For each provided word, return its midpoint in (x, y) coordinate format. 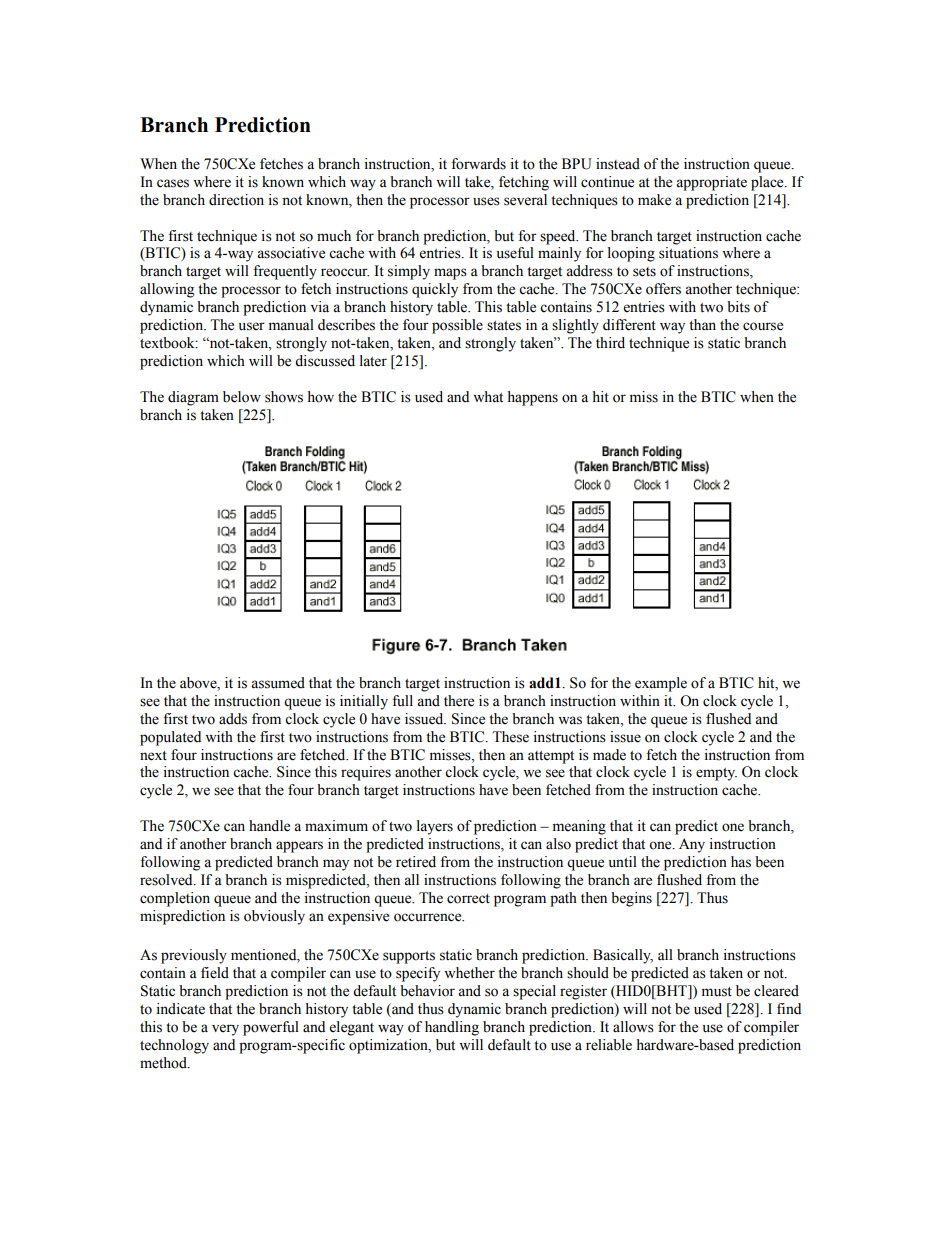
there (459, 701)
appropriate (711, 183)
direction (236, 200)
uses (486, 201)
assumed (278, 683)
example (661, 684)
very (225, 1030)
